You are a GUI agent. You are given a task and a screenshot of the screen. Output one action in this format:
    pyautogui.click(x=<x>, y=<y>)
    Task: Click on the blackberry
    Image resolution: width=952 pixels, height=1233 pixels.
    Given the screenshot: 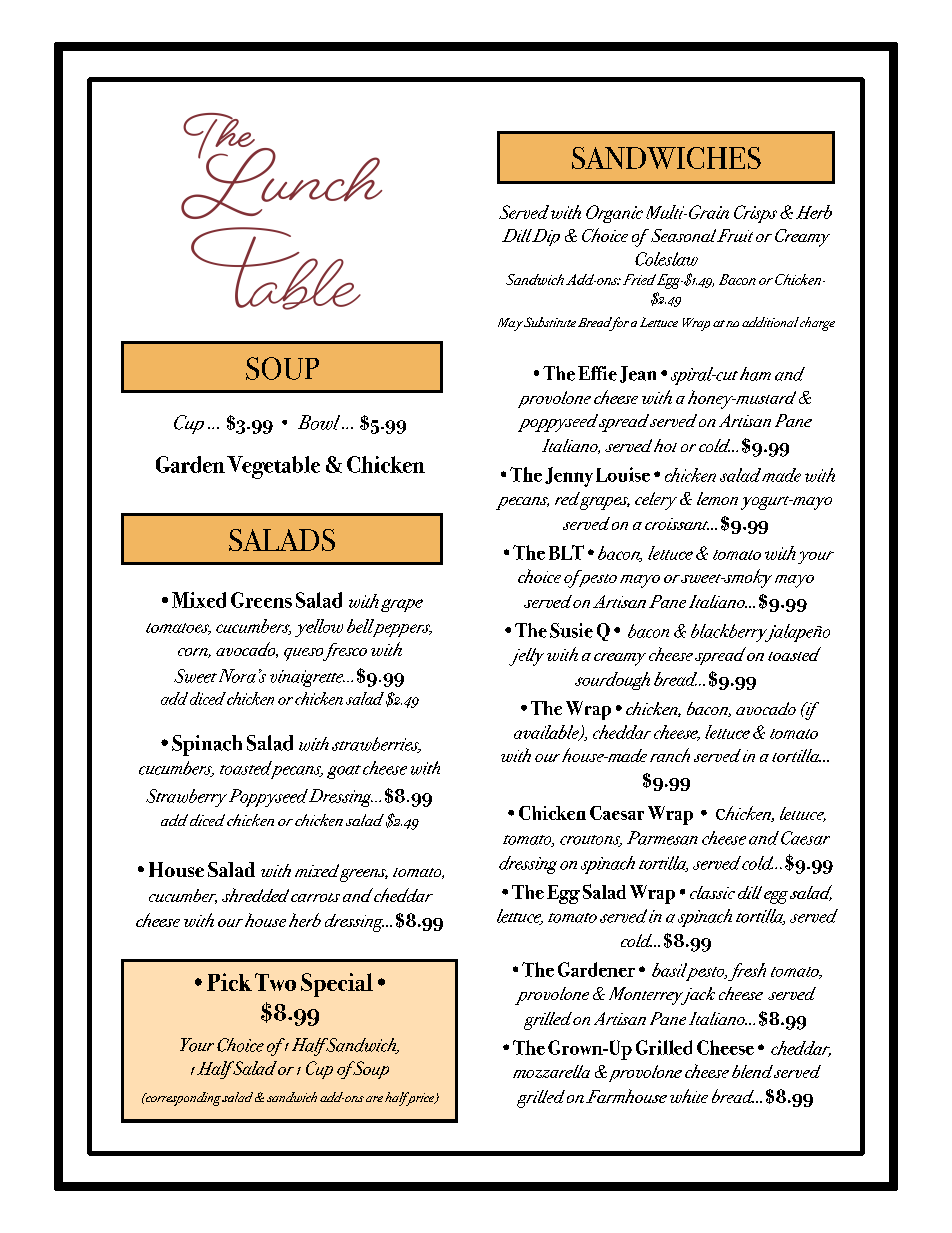 What is the action you would take?
    pyautogui.click(x=730, y=633)
